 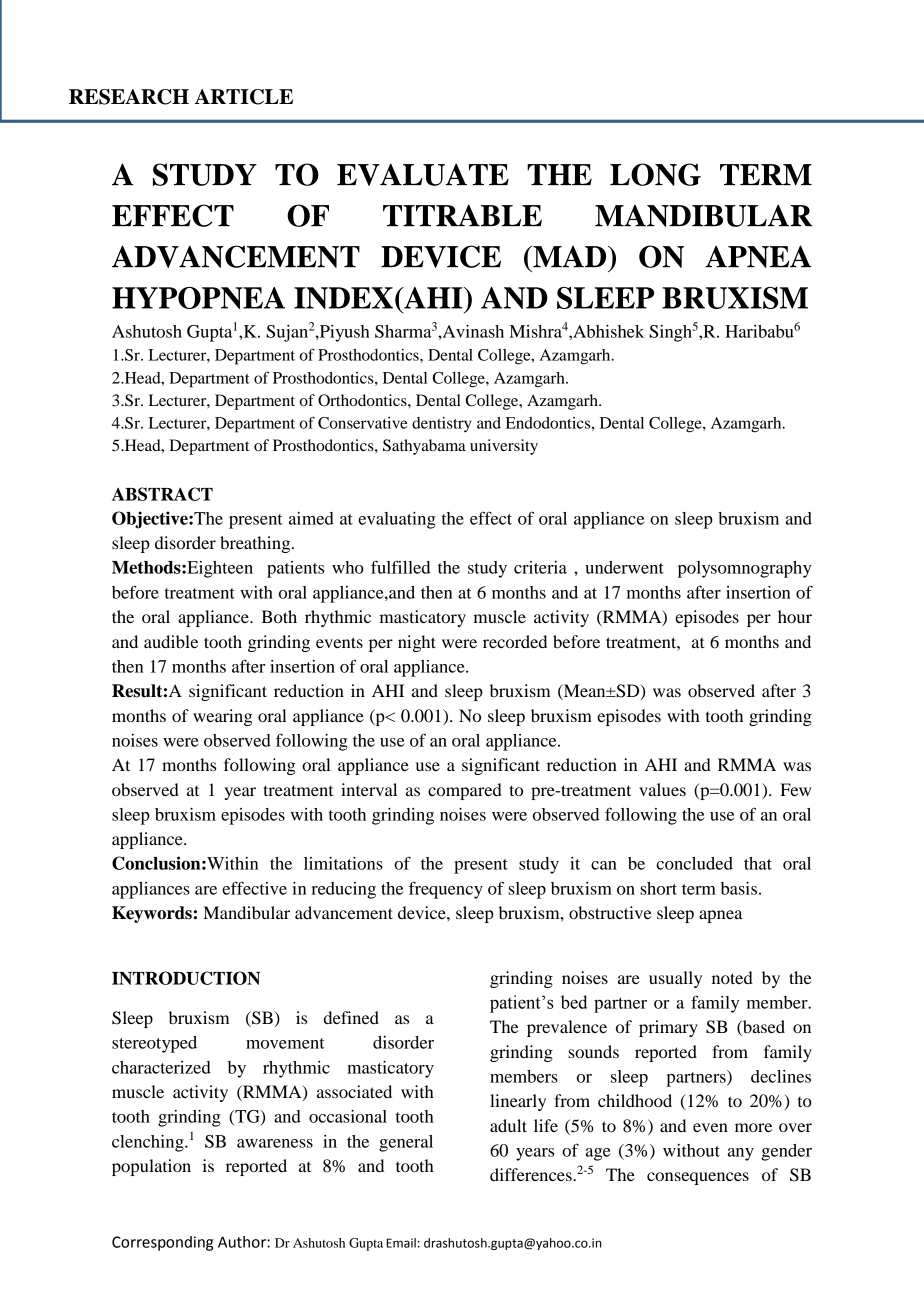 I want to click on ARTICLE, so click(x=244, y=97).
